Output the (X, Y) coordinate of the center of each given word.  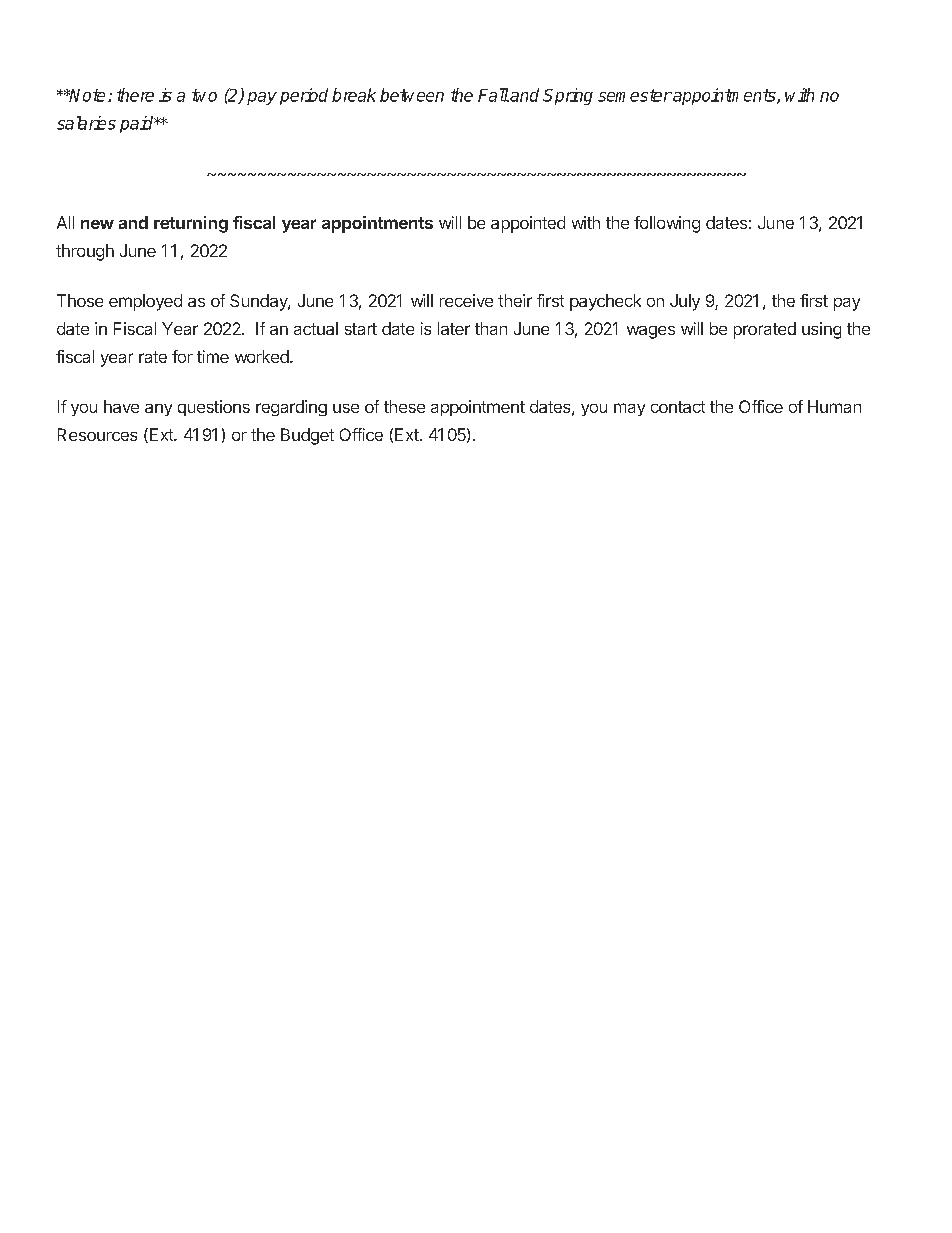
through (85, 252)
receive (466, 300)
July (685, 302)
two (204, 95)
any (158, 410)
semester (635, 95)
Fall (493, 95)
